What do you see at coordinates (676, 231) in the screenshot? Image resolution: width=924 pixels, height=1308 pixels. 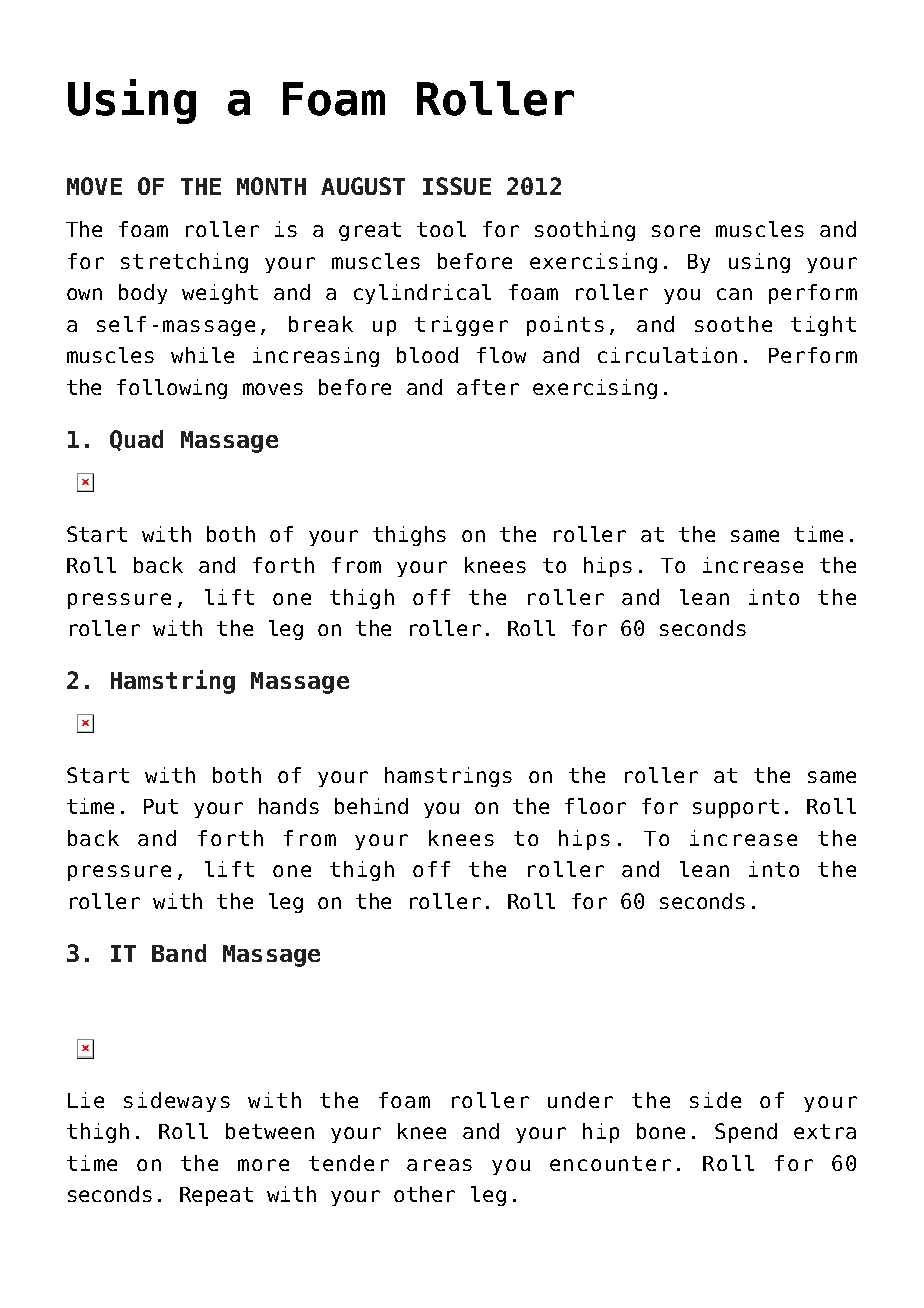 I see `sore` at bounding box center [676, 231].
